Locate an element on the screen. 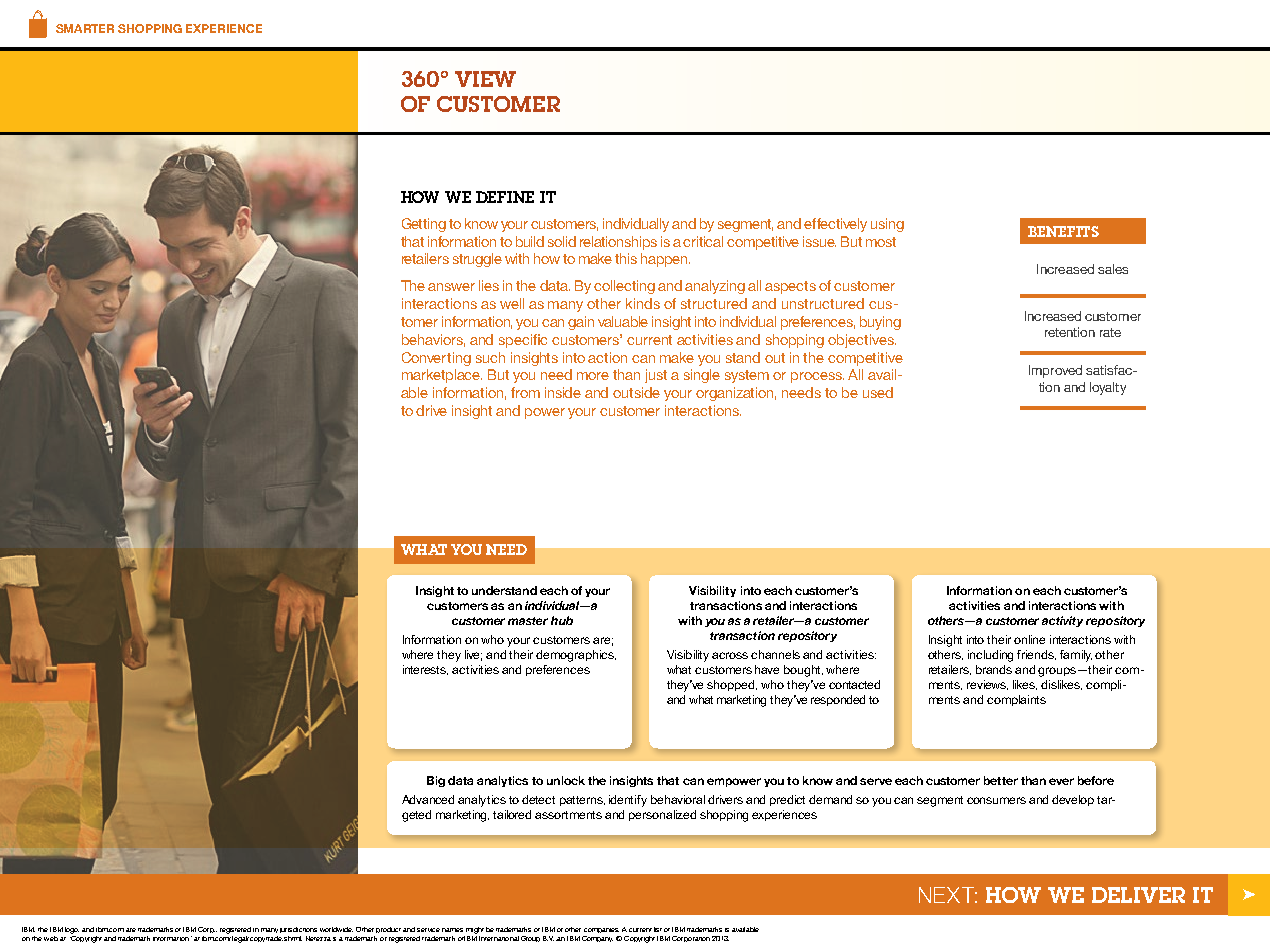  this is located at coordinates (626, 258).
